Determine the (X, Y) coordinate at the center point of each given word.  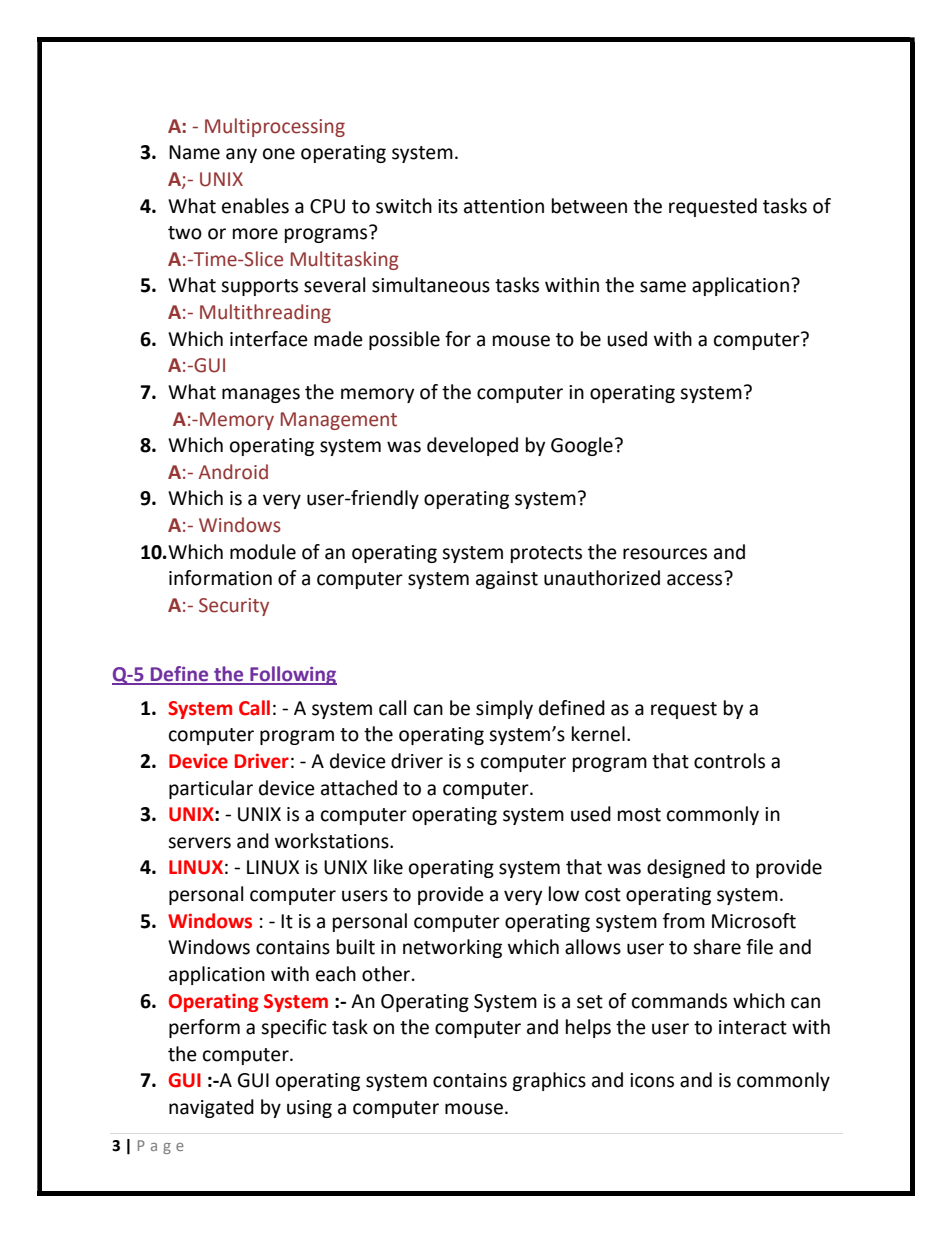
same (663, 287)
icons (652, 1080)
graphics (549, 1081)
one (279, 154)
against (507, 580)
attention (504, 206)
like (388, 867)
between (589, 206)
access (696, 579)
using (309, 1109)
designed (686, 868)
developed (472, 446)
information (220, 578)
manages (261, 395)
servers (199, 843)
